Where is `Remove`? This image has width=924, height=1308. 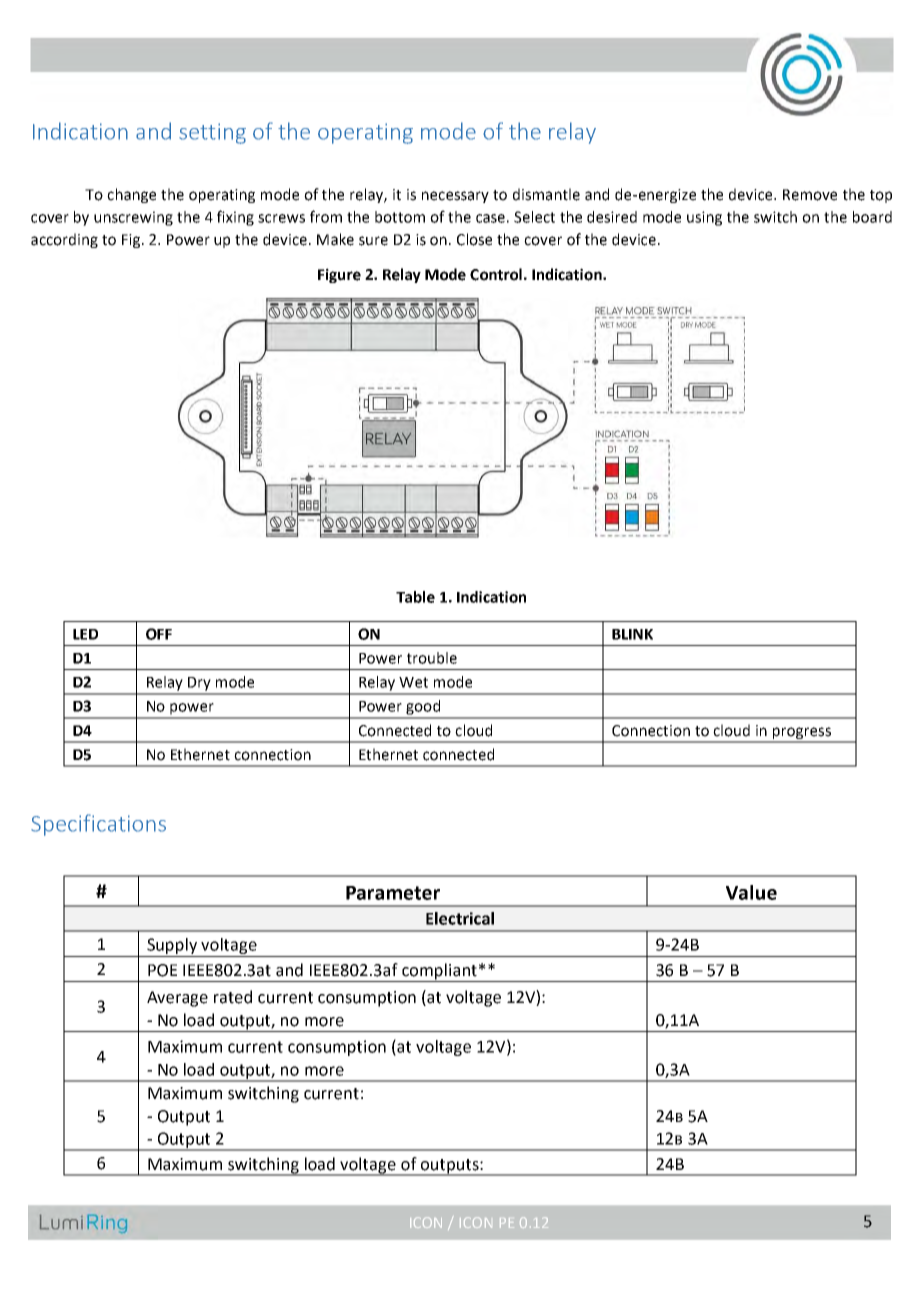 Remove is located at coordinates (810, 195).
